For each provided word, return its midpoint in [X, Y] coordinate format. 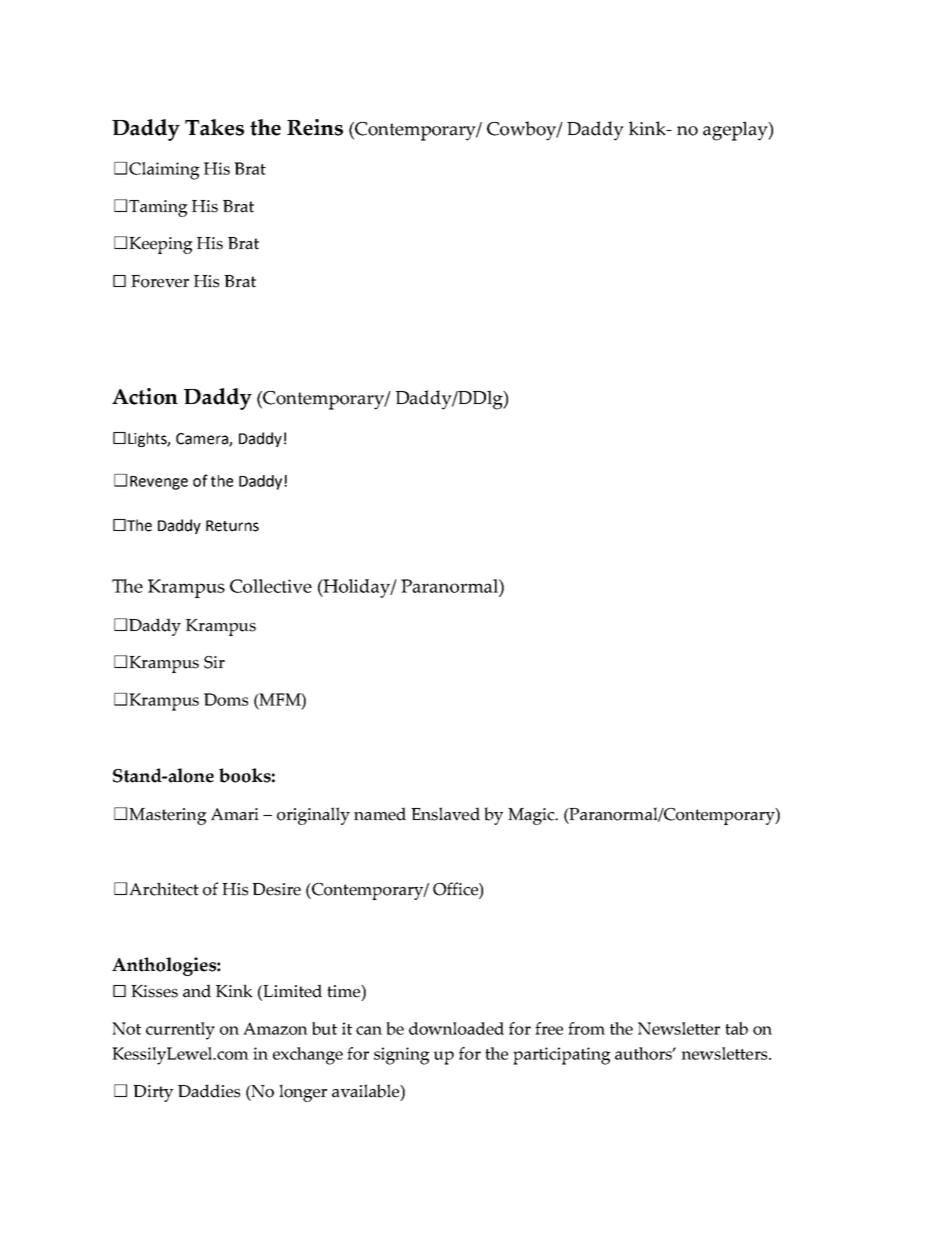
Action [145, 396]
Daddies [209, 1091]
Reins [315, 127]
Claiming [164, 171]
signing [402, 1056]
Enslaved [445, 814]
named [380, 814]
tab [736, 1028]
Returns [232, 526]
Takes [214, 127]
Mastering [168, 816]
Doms [226, 699]
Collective [271, 586]
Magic [532, 816]
